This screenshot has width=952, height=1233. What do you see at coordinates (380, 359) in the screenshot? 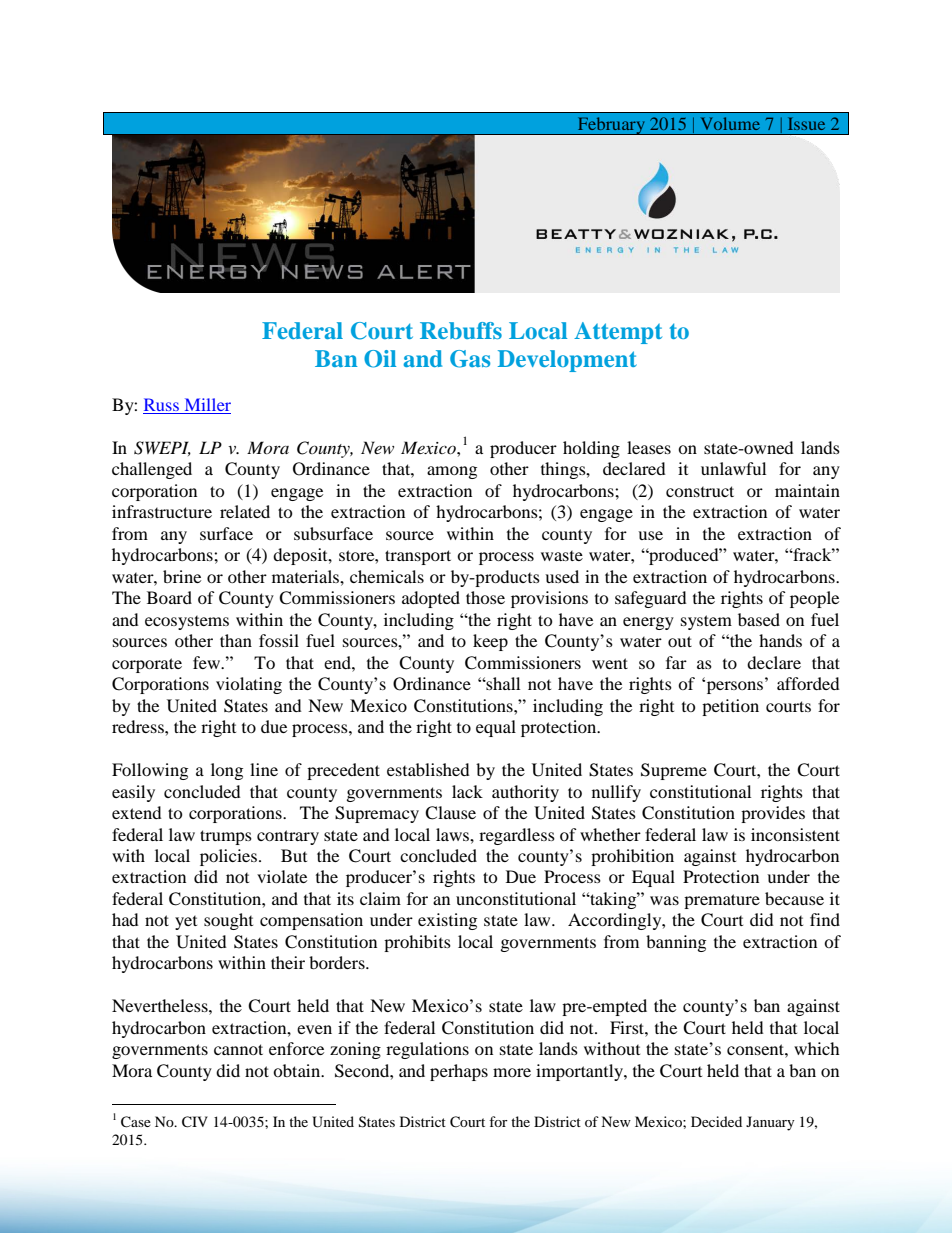
I see `Oil` at bounding box center [380, 359].
